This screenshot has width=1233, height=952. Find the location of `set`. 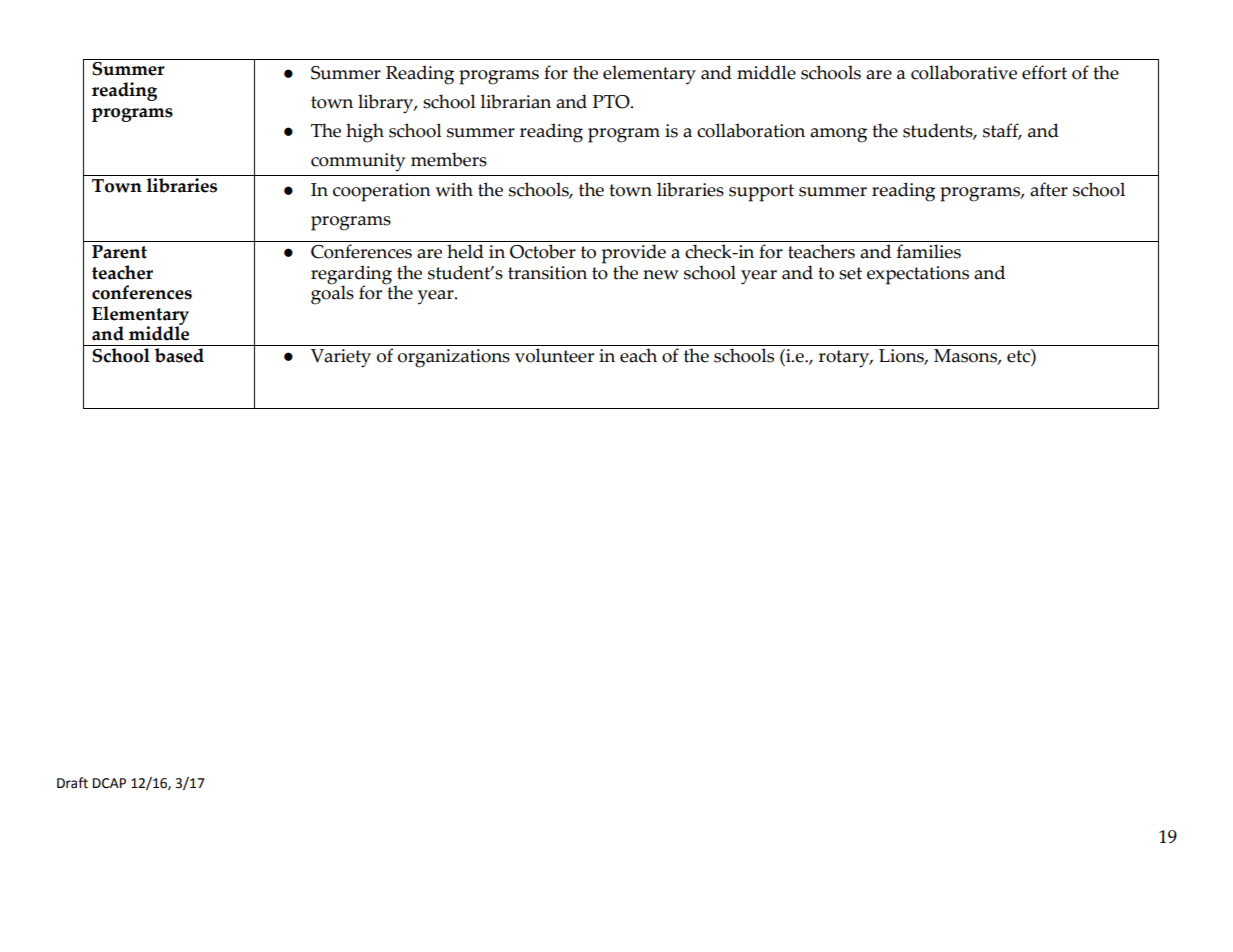

set is located at coordinates (850, 273).
